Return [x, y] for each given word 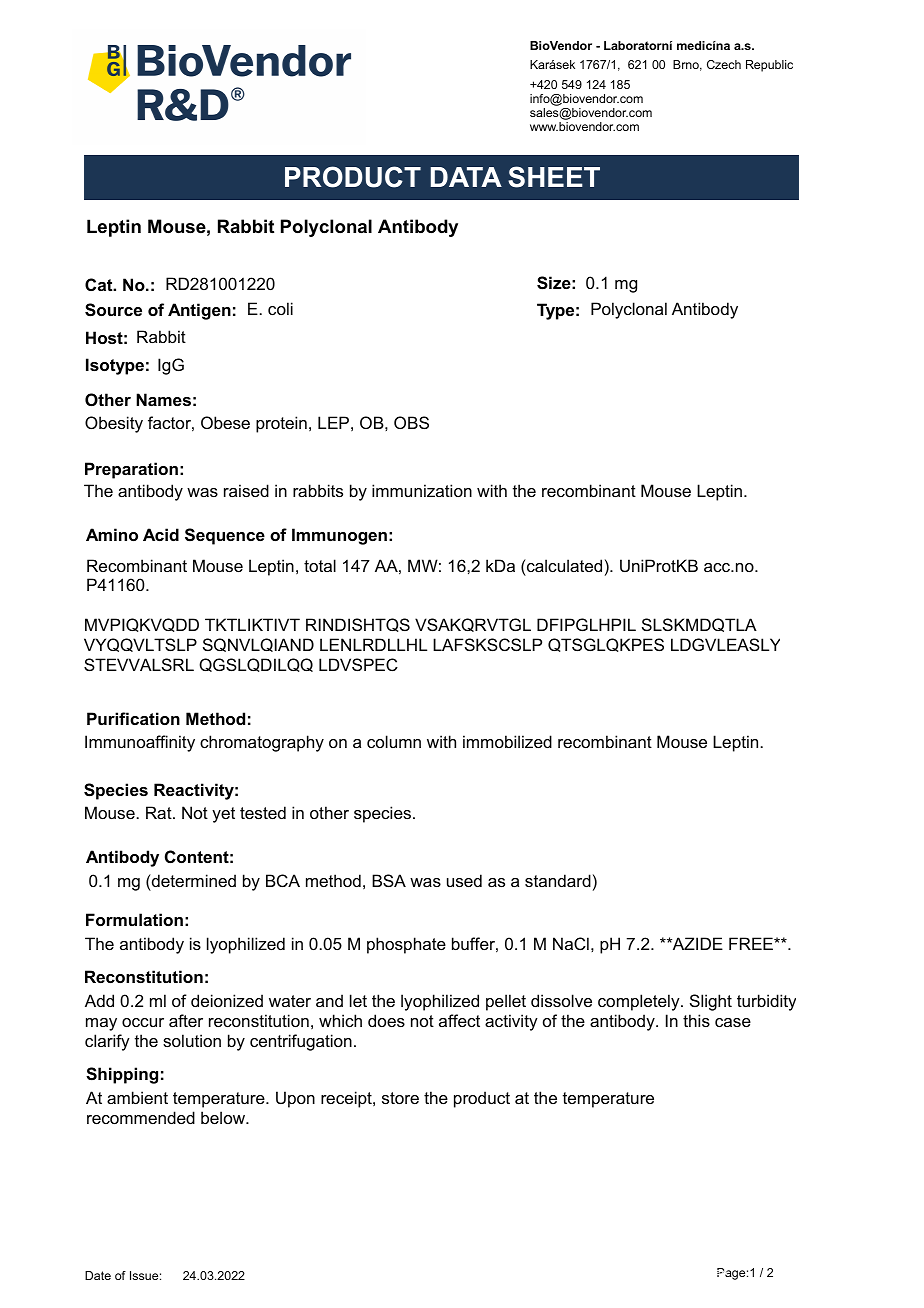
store [400, 1098]
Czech [724, 64]
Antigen [199, 311]
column [394, 741]
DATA [466, 177]
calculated [563, 565]
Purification [133, 718]
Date [98, 1275]
